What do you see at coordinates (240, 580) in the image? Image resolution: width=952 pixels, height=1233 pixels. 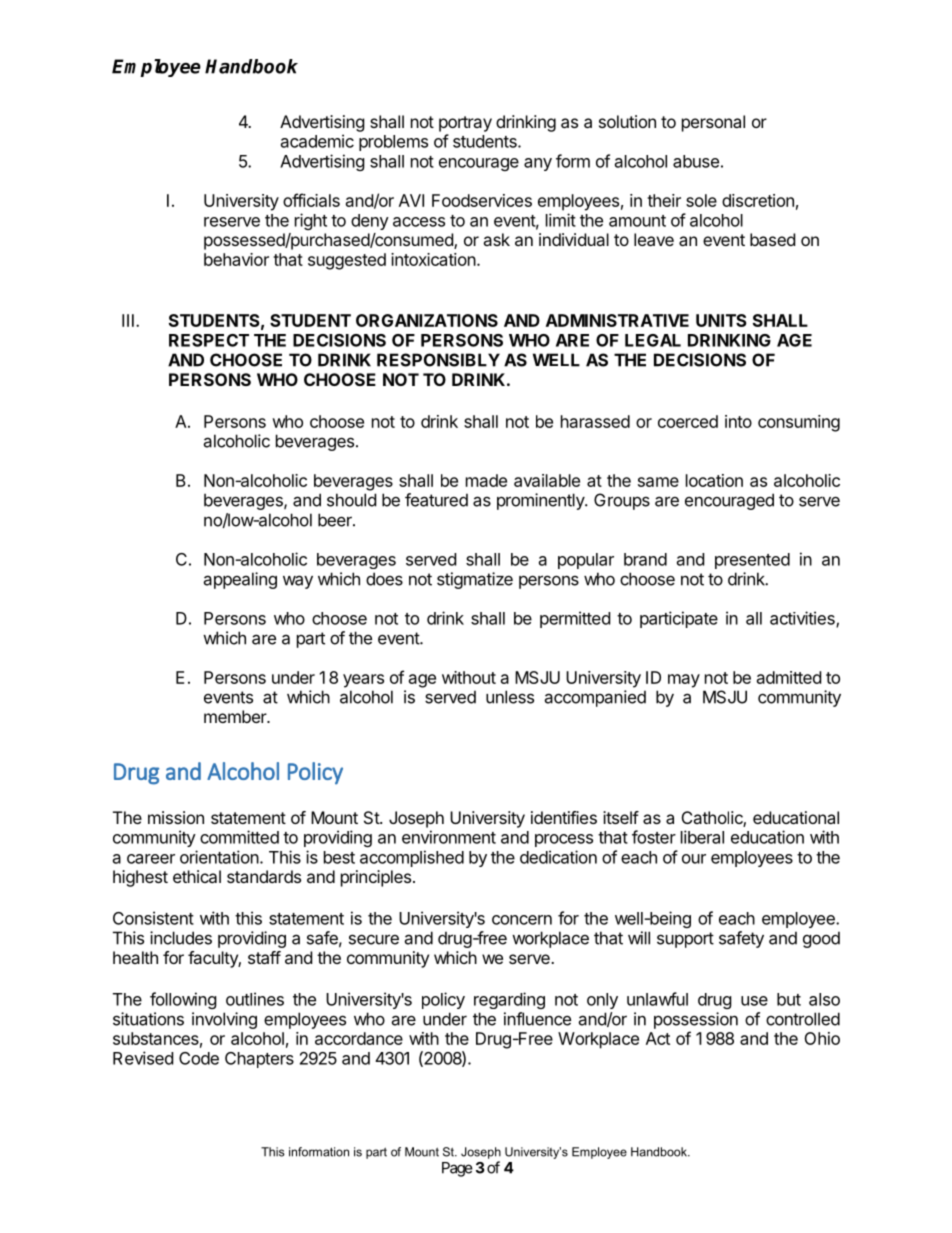 I see `appealing` at bounding box center [240, 580].
